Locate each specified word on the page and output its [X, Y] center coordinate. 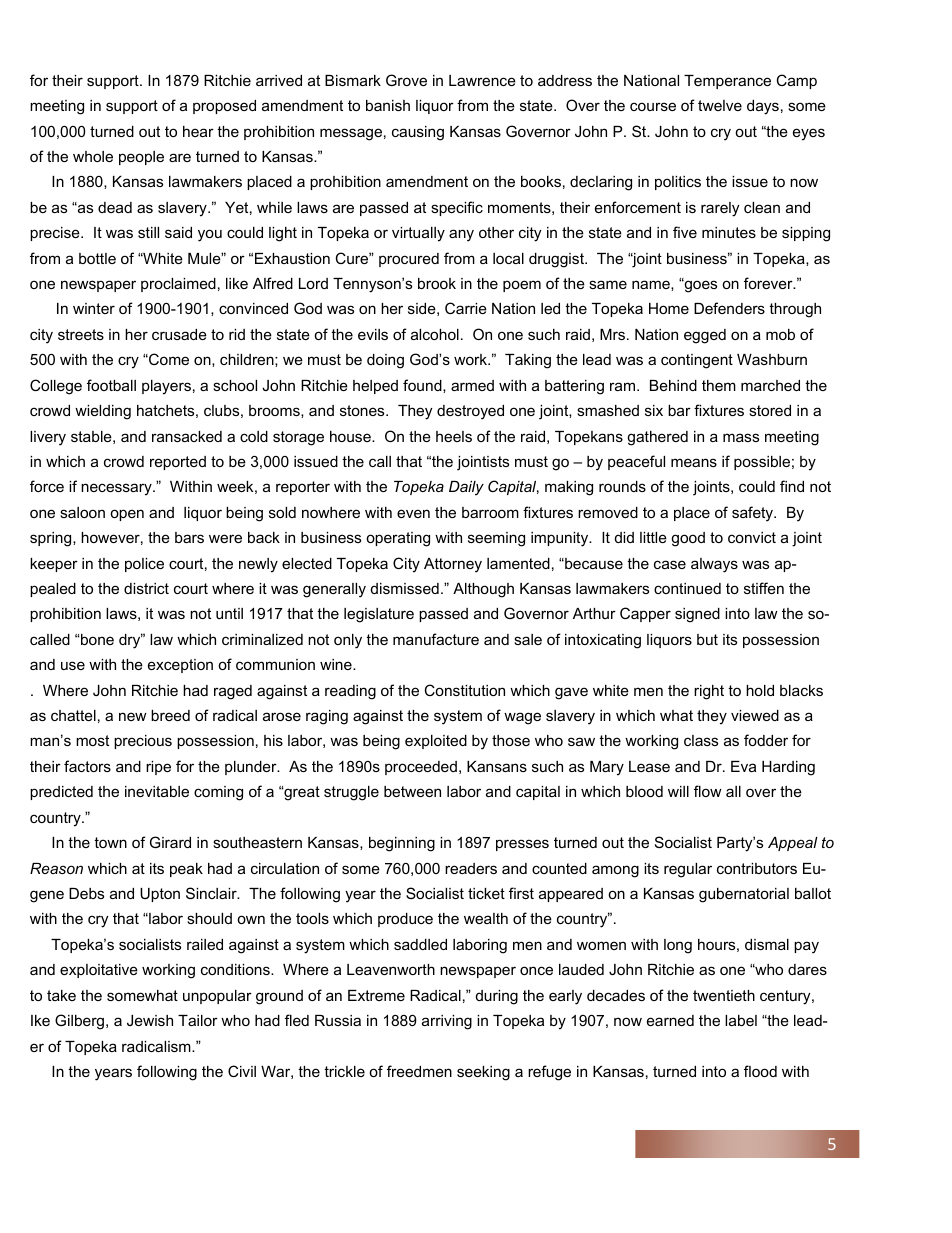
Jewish [150, 1020]
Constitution [464, 690]
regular [688, 870]
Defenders [729, 308]
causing [418, 133]
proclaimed [178, 285]
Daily [466, 488]
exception [180, 666]
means [694, 462]
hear [198, 131]
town [110, 842]
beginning [402, 844]
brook [437, 283]
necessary [117, 489]
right [709, 692]
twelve [720, 105]
